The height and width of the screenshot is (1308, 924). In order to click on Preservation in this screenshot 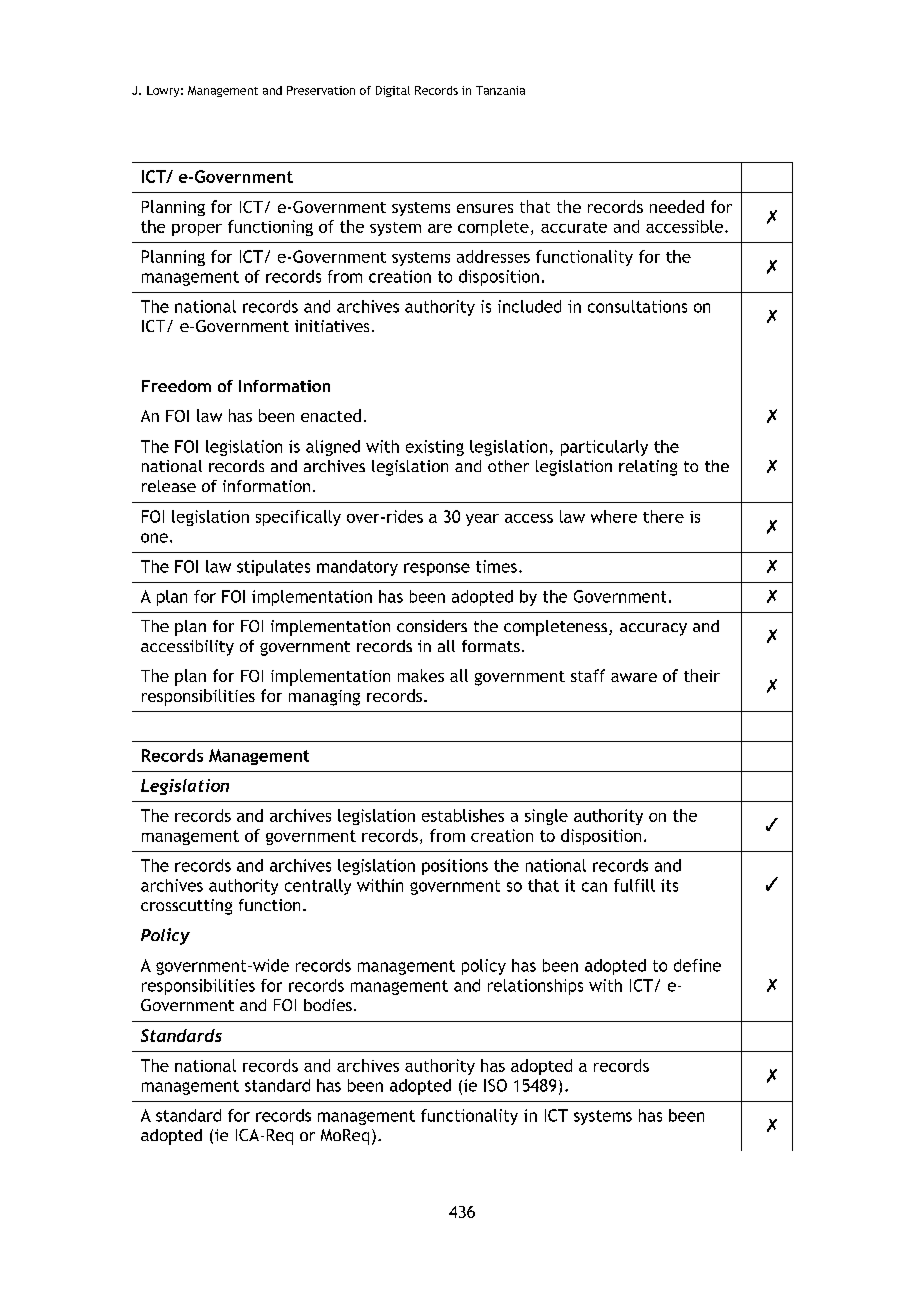, I will do `click(321, 90)`.
